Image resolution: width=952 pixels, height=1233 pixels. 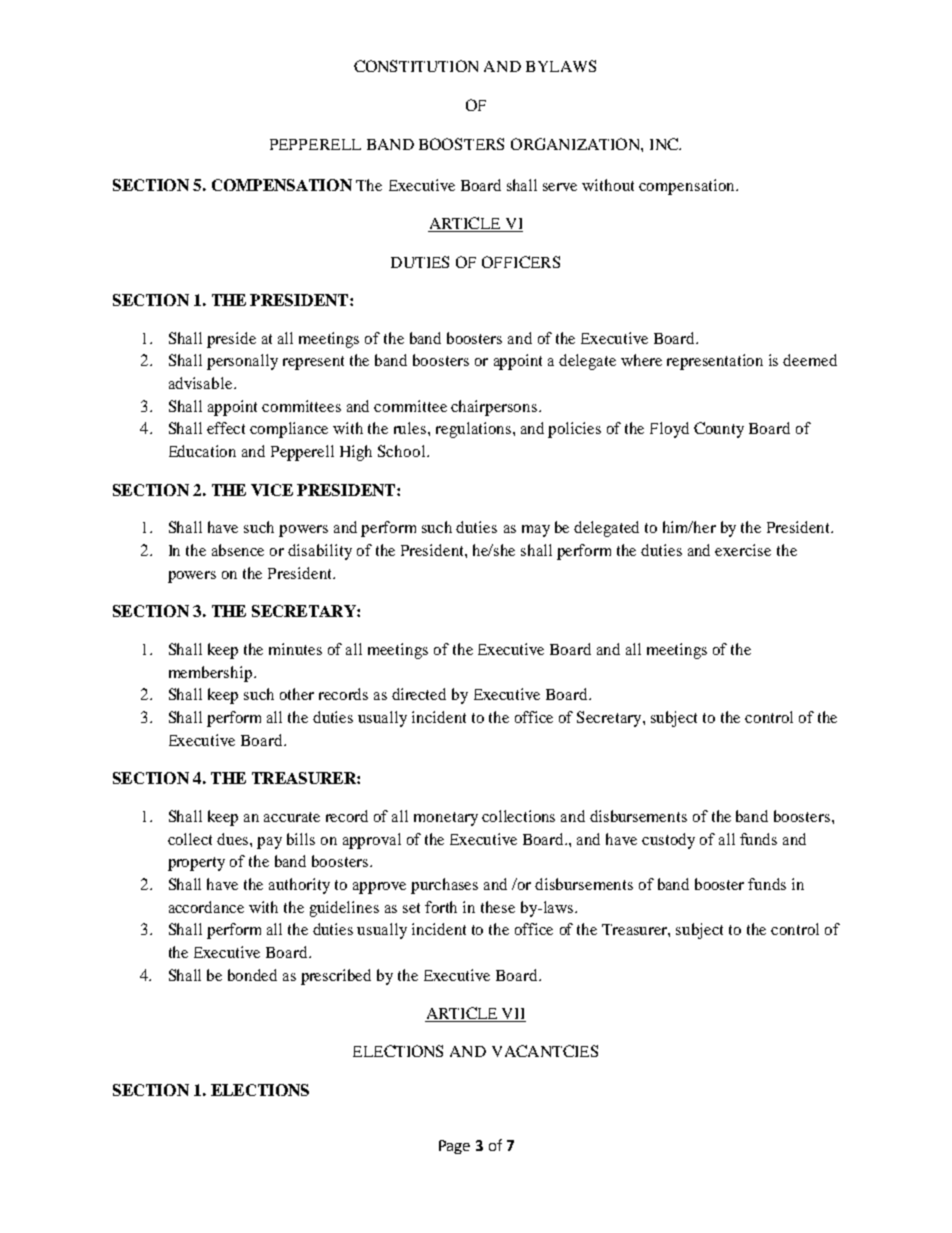 I want to click on monetary, so click(x=446, y=819).
